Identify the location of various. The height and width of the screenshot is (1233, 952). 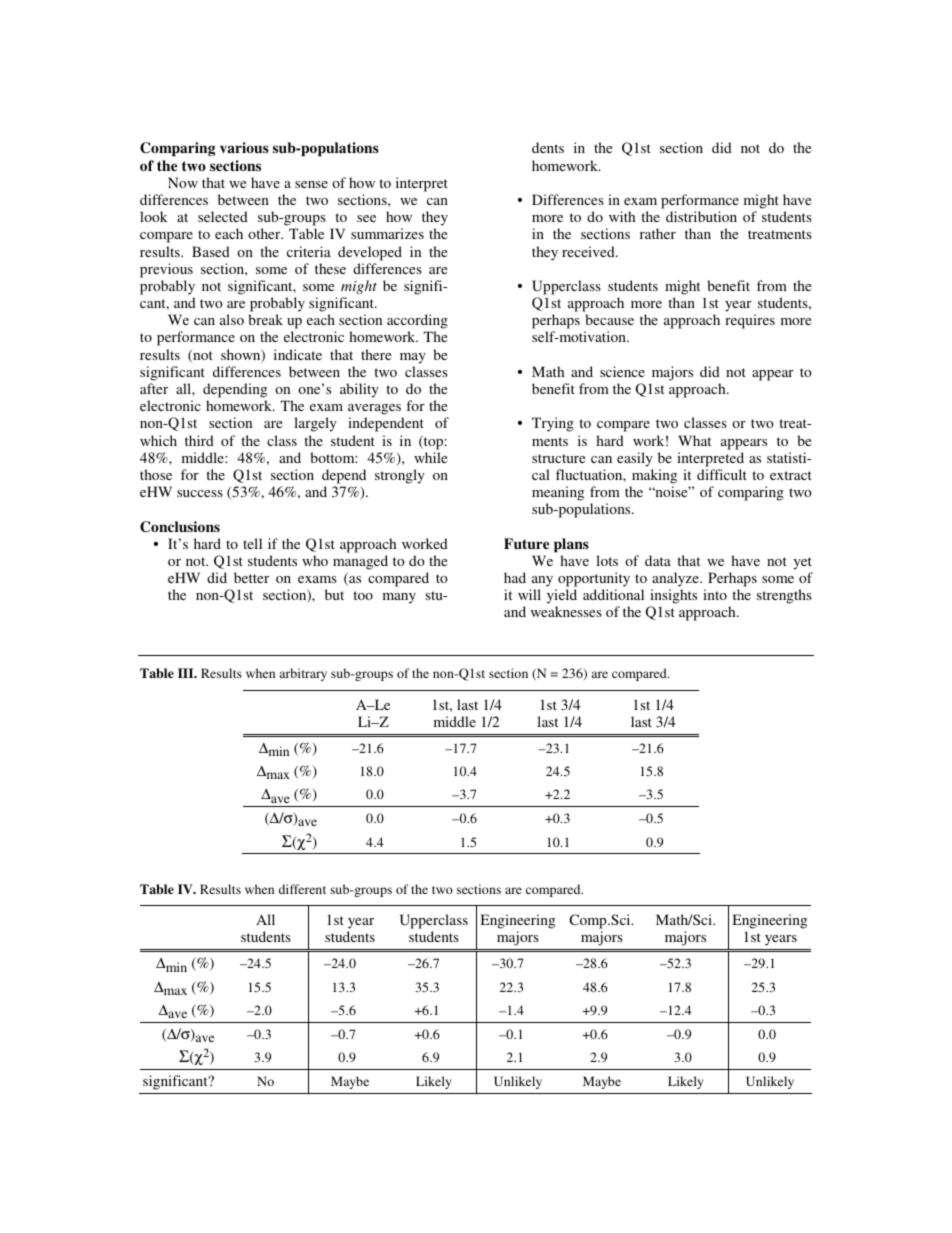
(244, 147).
